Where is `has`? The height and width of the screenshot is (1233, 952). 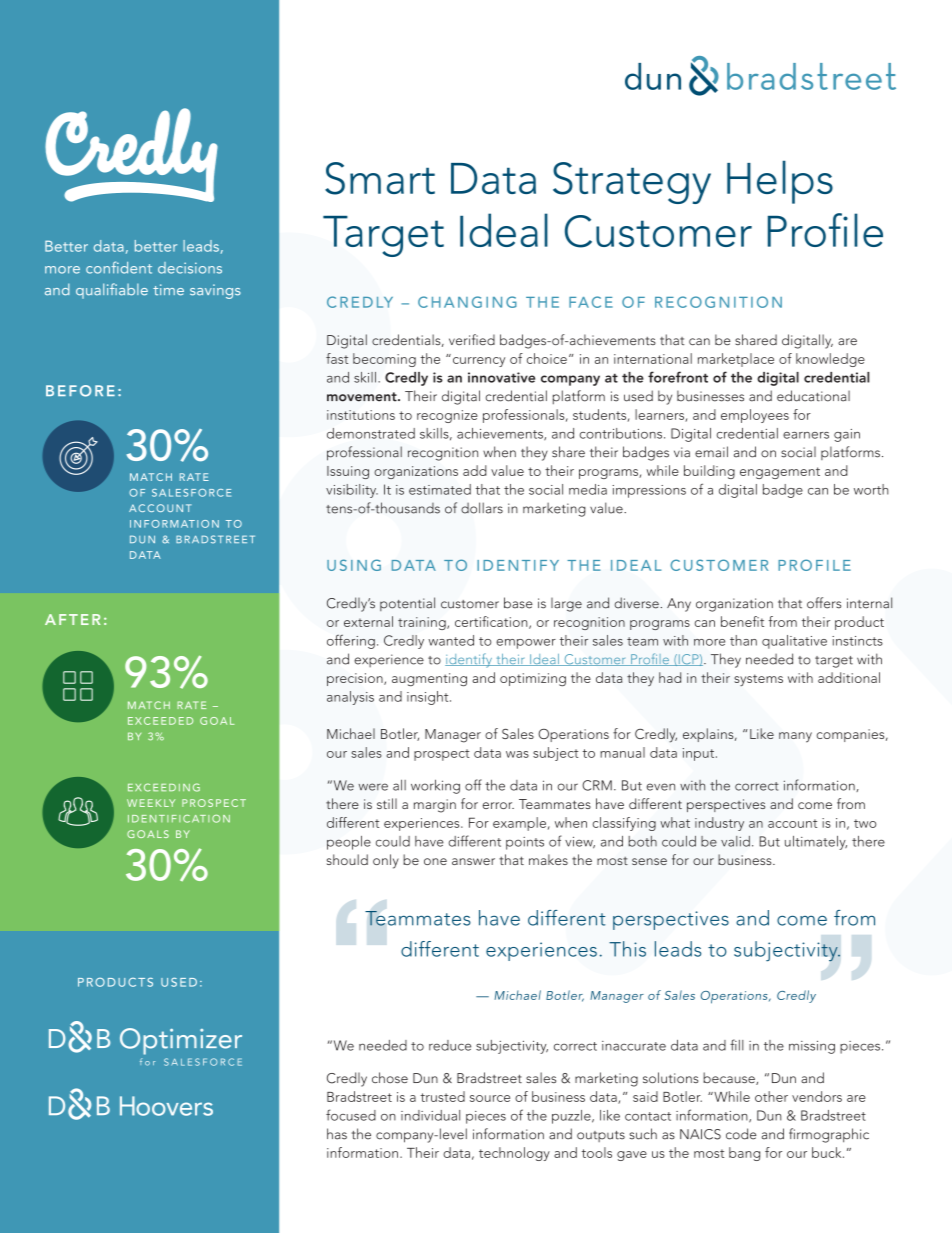
has is located at coordinates (337, 1134).
